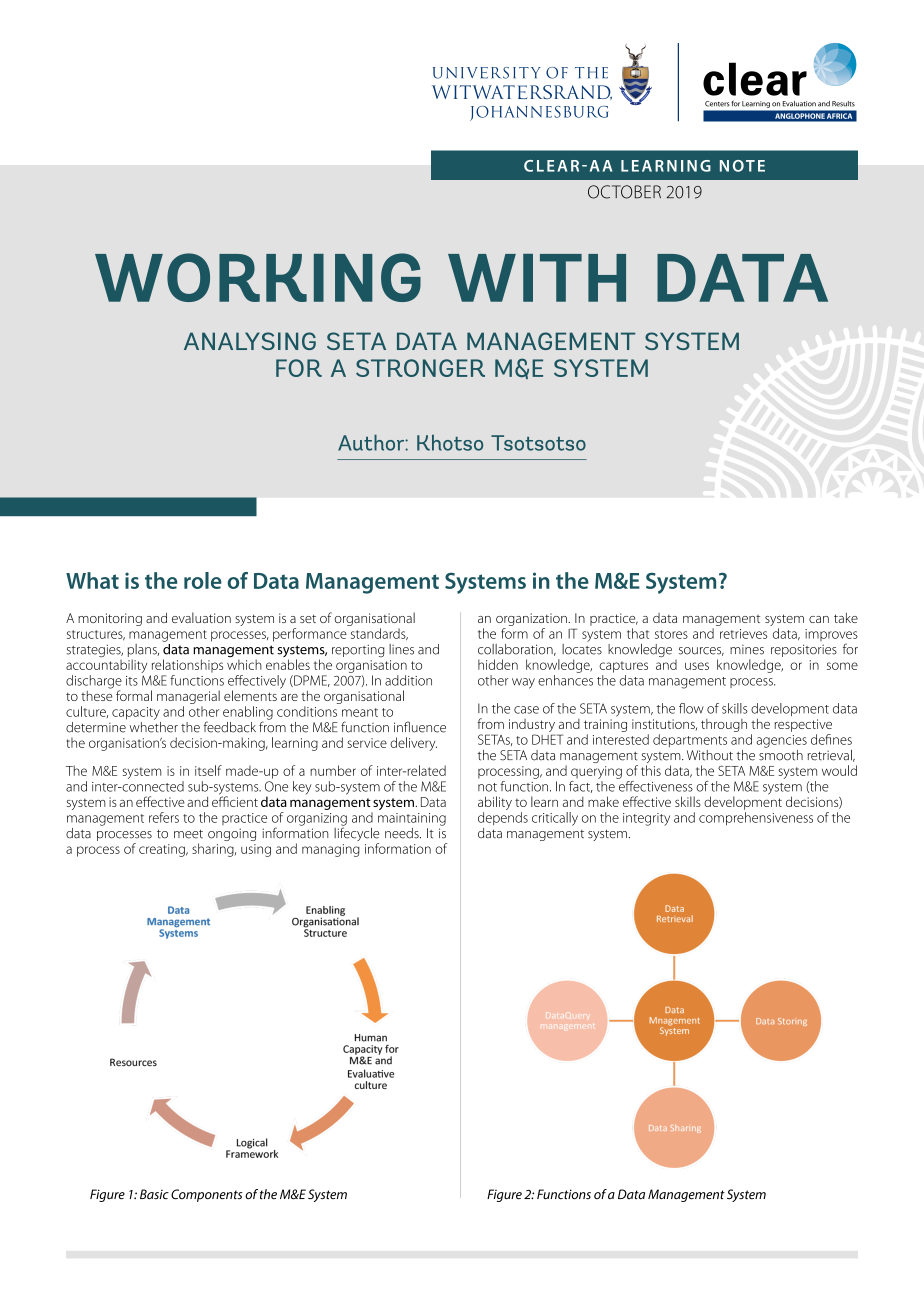 The image size is (924, 1308). Describe the element at coordinates (498, 664) in the screenshot. I see `hidden` at that location.
